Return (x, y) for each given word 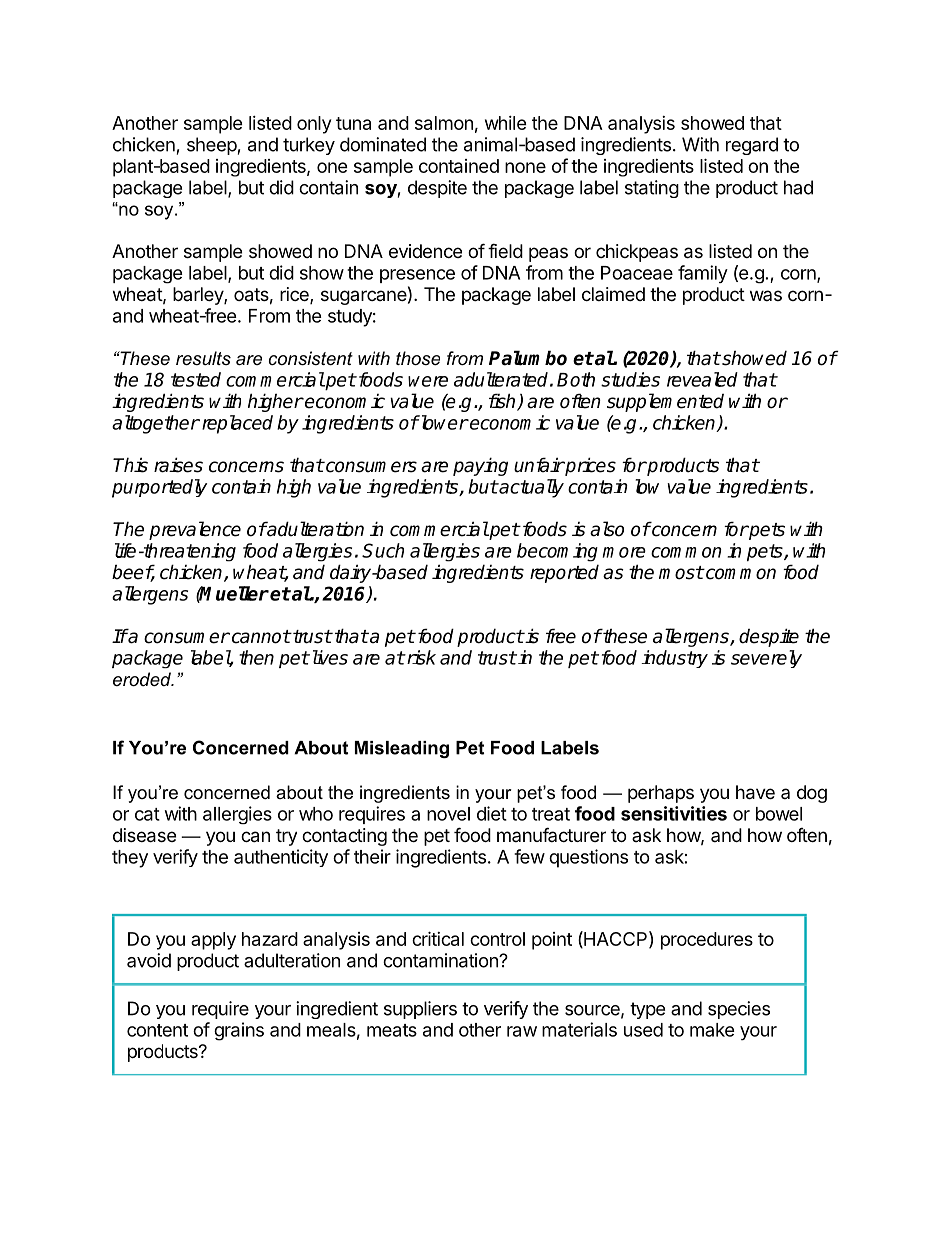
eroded (143, 679)
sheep (212, 146)
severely (766, 659)
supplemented (665, 402)
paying (480, 466)
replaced (236, 424)
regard (752, 146)
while (506, 123)
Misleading (402, 749)
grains (239, 1031)
